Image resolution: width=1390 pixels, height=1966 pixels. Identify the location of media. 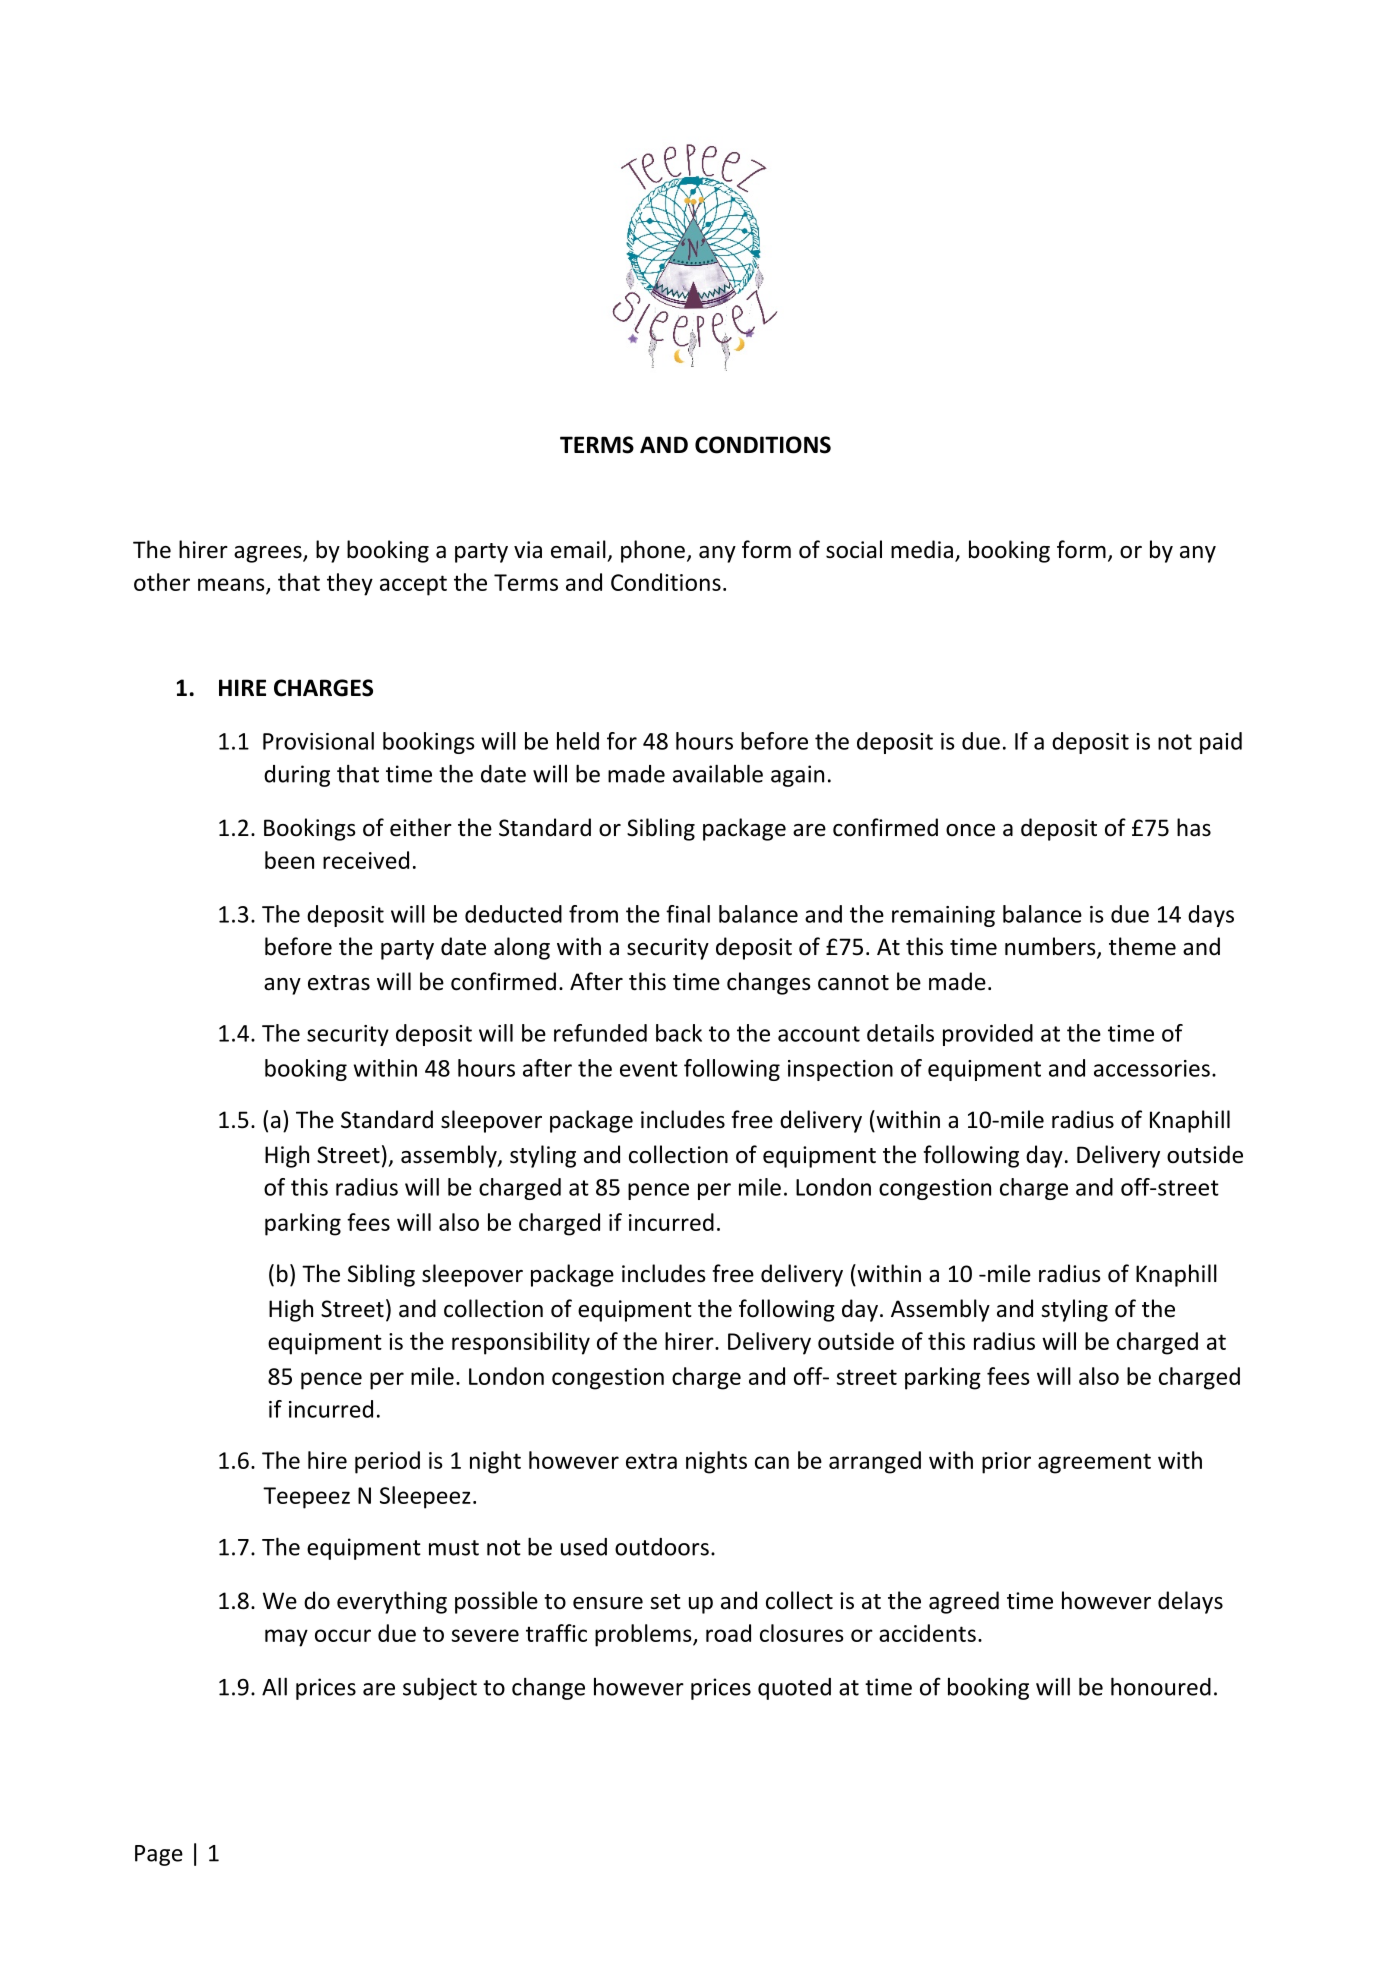
(922, 549).
